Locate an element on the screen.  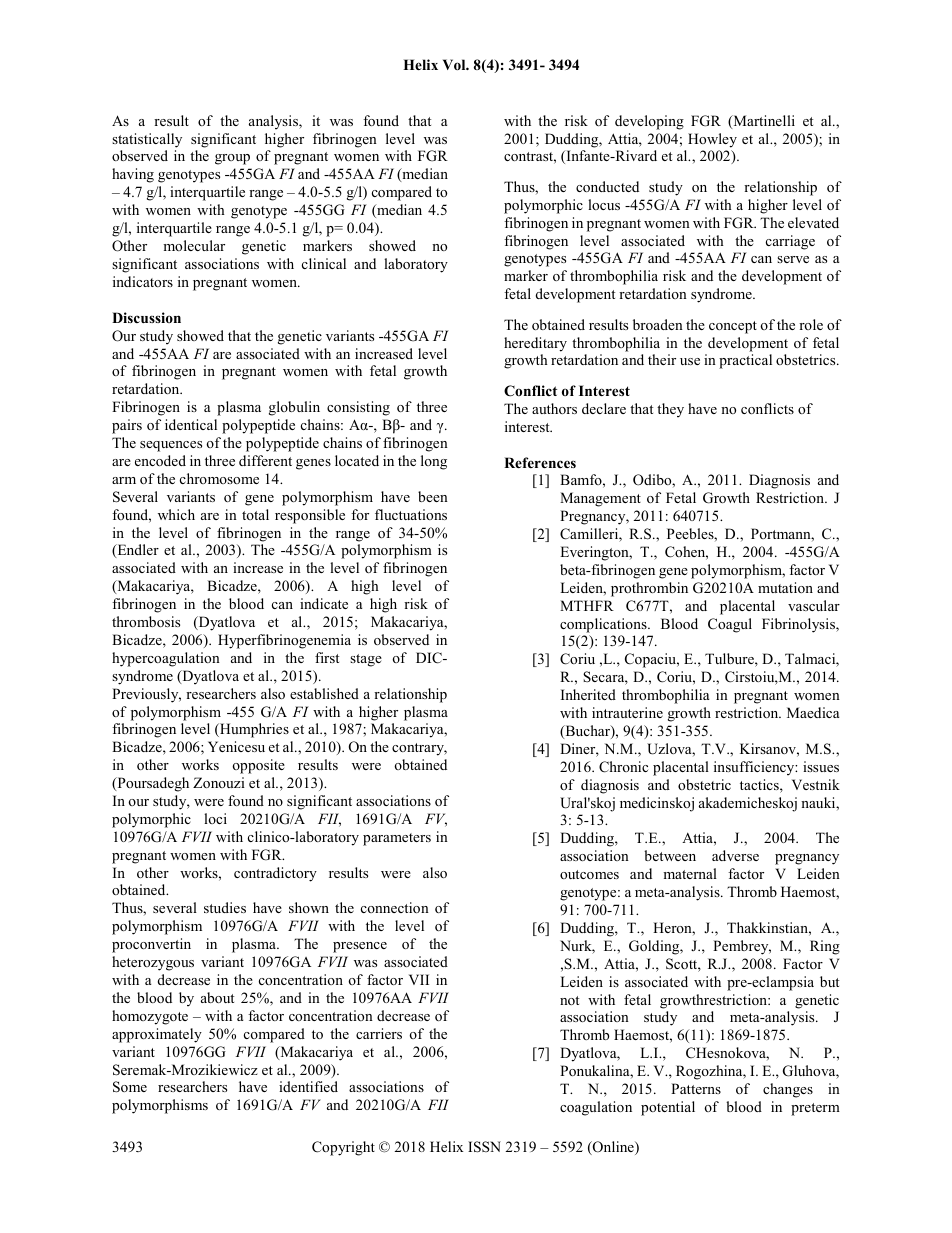
loci is located at coordinates (215, 818).
